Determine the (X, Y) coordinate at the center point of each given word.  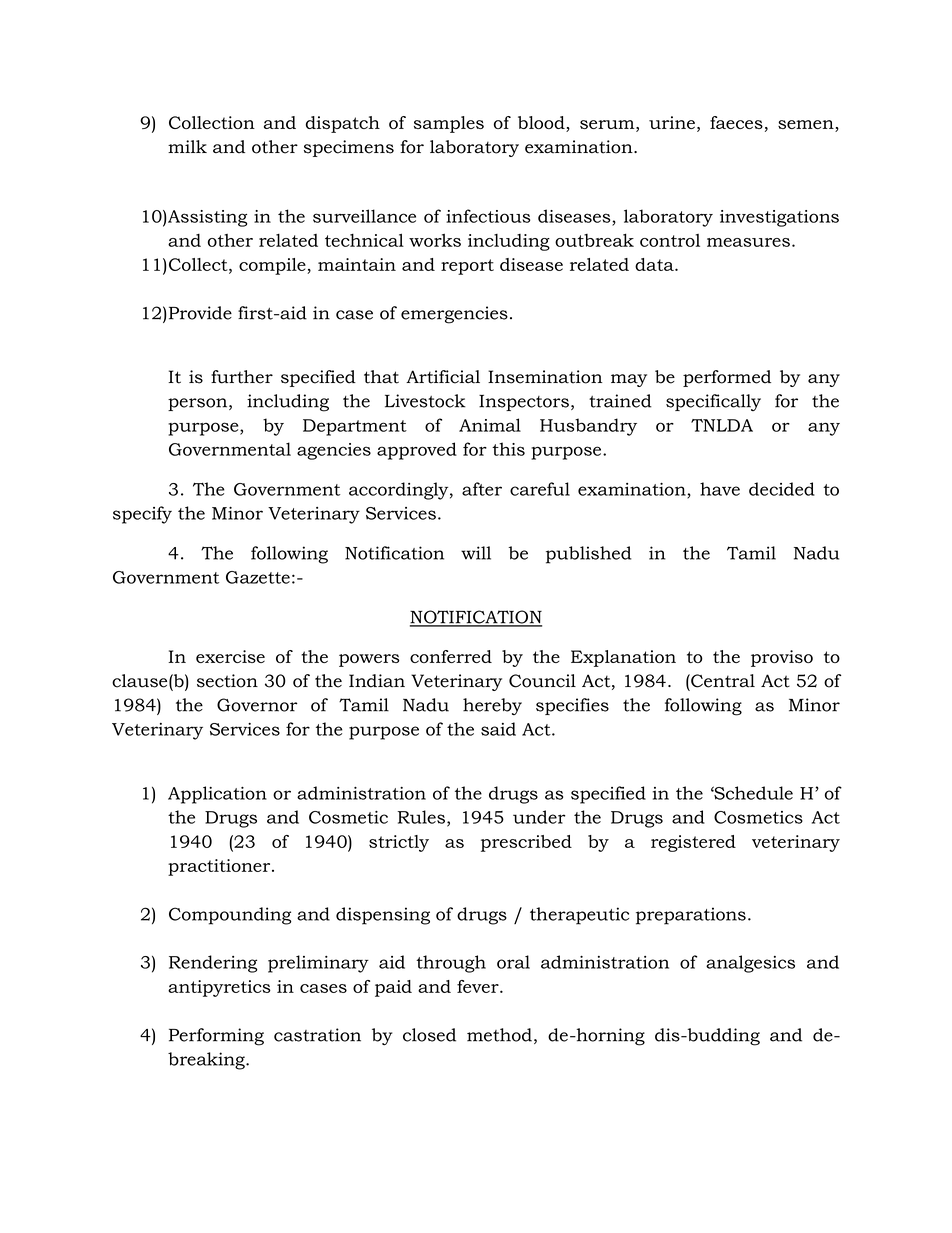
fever (479, 986)
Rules (421, 817)
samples (449, 124)
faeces (736, 122)
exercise (230, 656)
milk (187, 146)
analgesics (750, 964)
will (476, 553)
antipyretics (219, 988)
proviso (782, 658)
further (242, 377)
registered (693, 843)
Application (217, 795)
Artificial (443, 377)
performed (727, 378)
